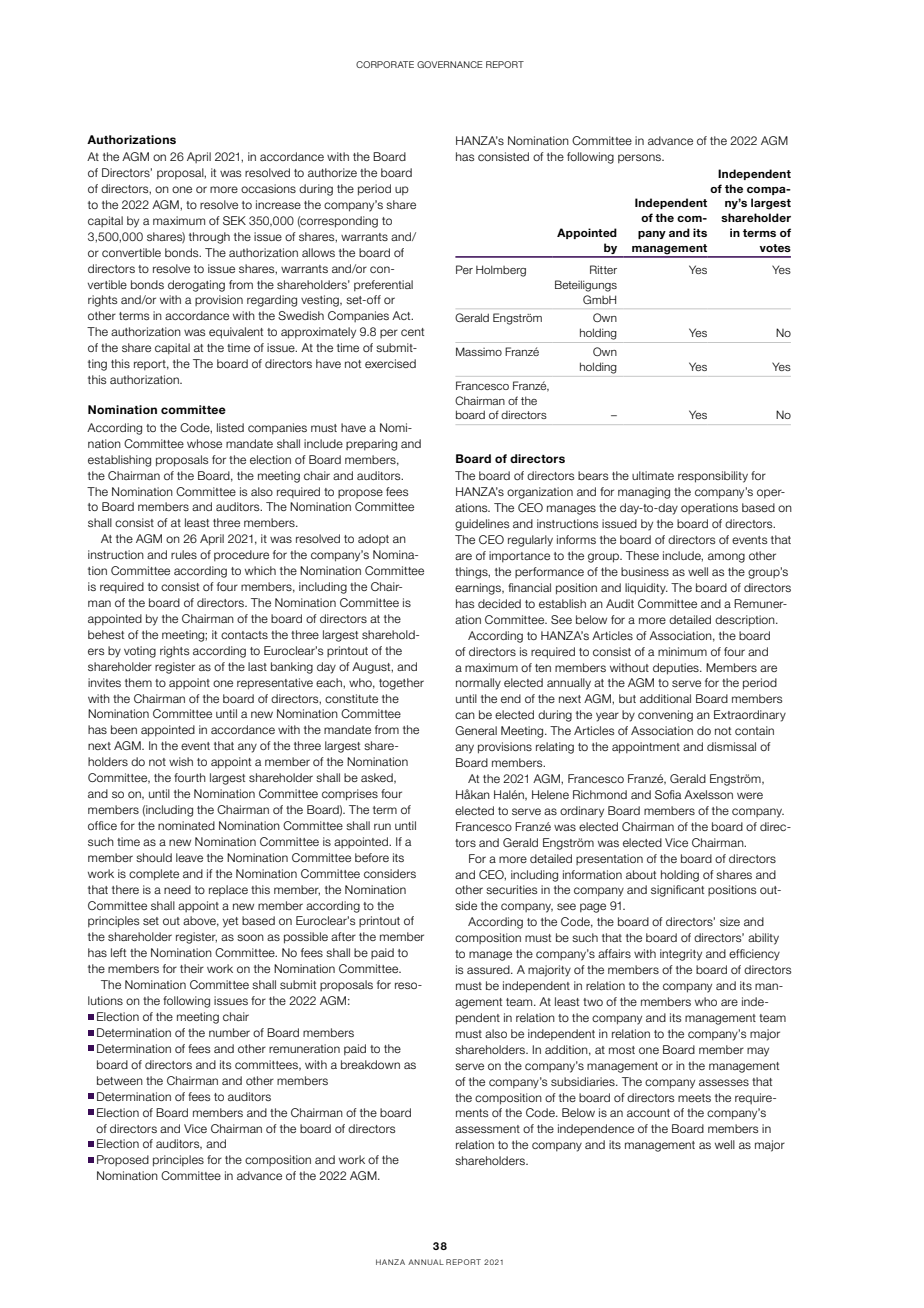  What do you see at coordinates (646, 589) in the image?
I see `liquidity` at bounding box center [646, 589].
